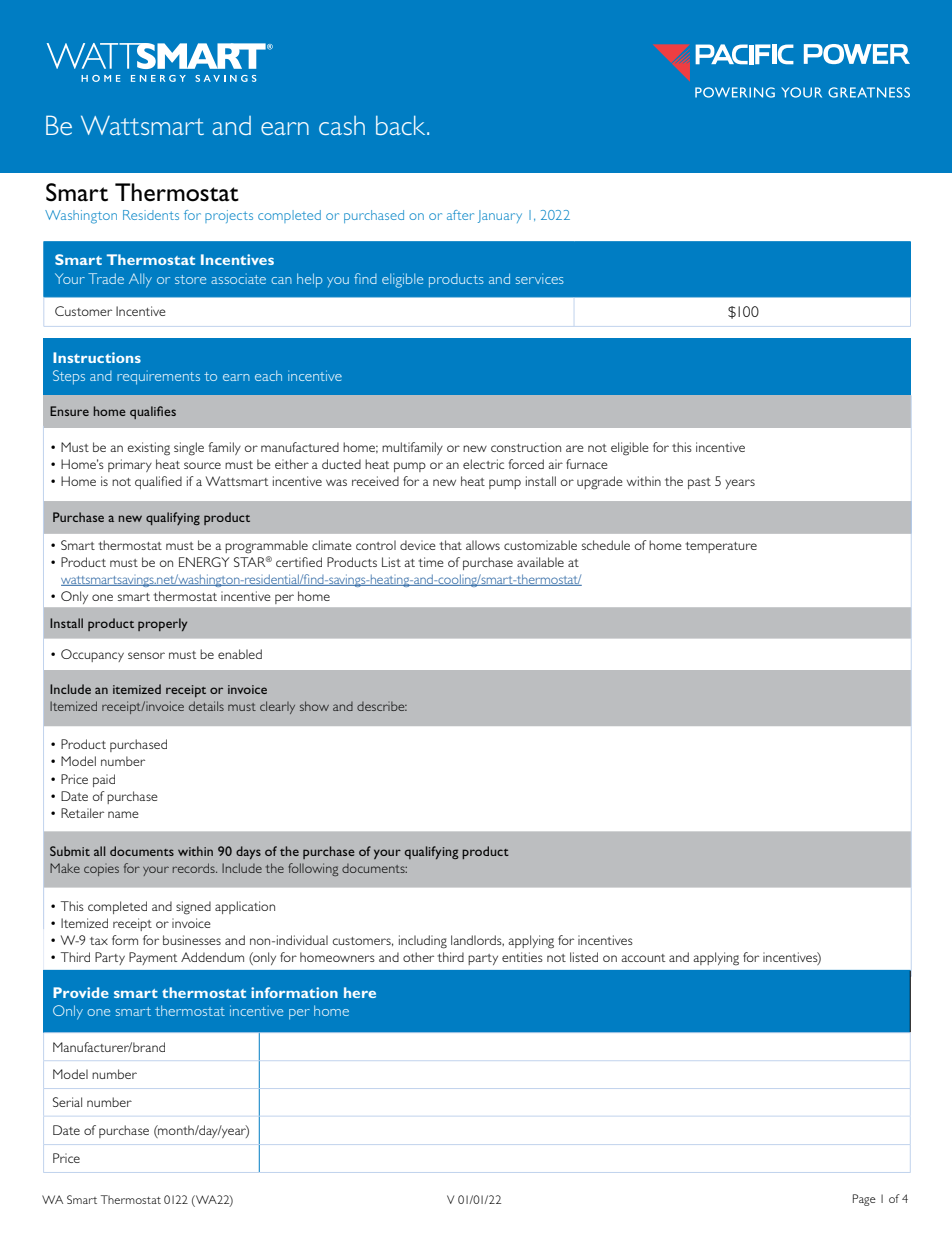 The image size is (952, 1233). Describe the element at coordinates (360, 992) in the page. I see `here` at that location.
